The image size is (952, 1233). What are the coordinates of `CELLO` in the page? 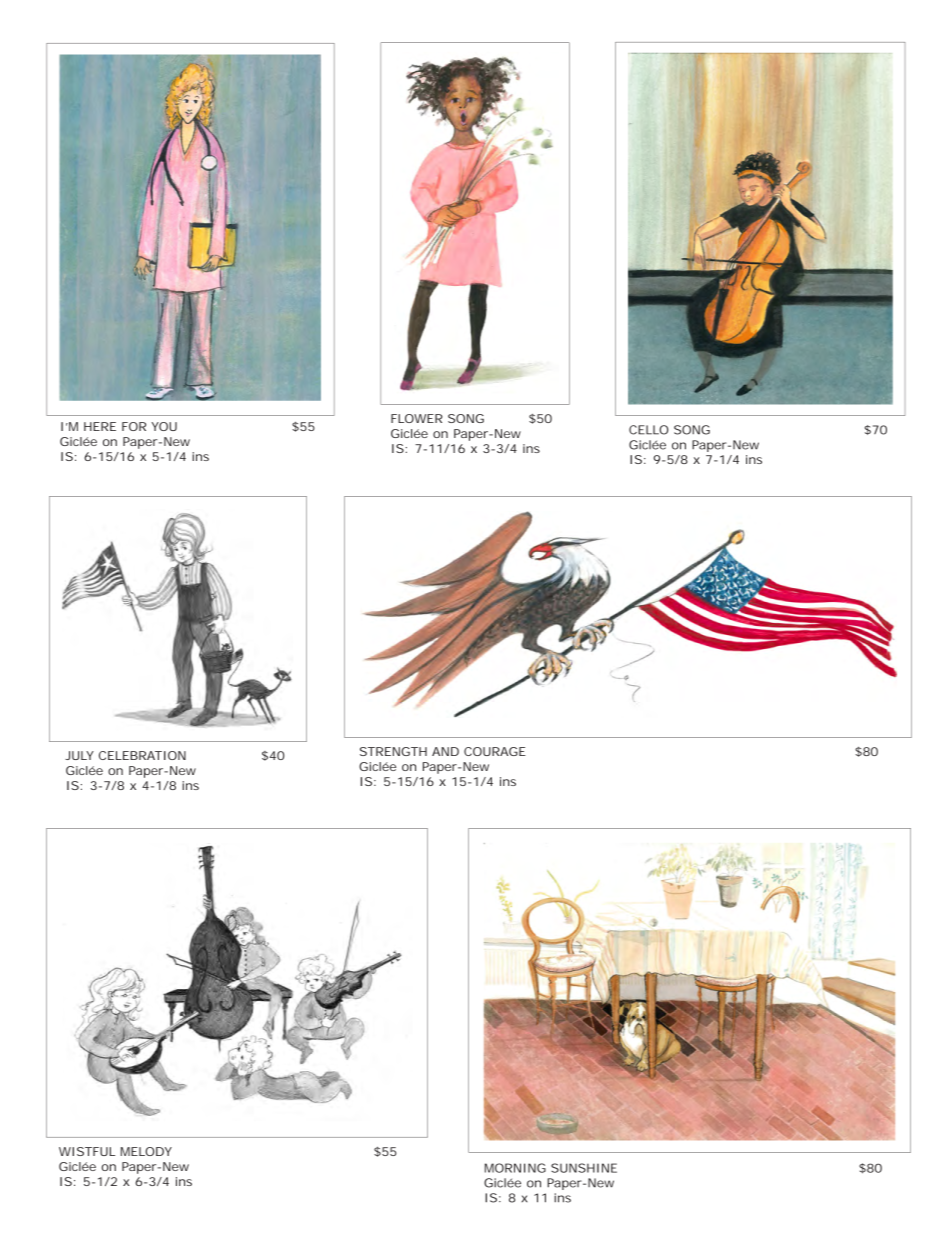 It's located at (648, 430).
